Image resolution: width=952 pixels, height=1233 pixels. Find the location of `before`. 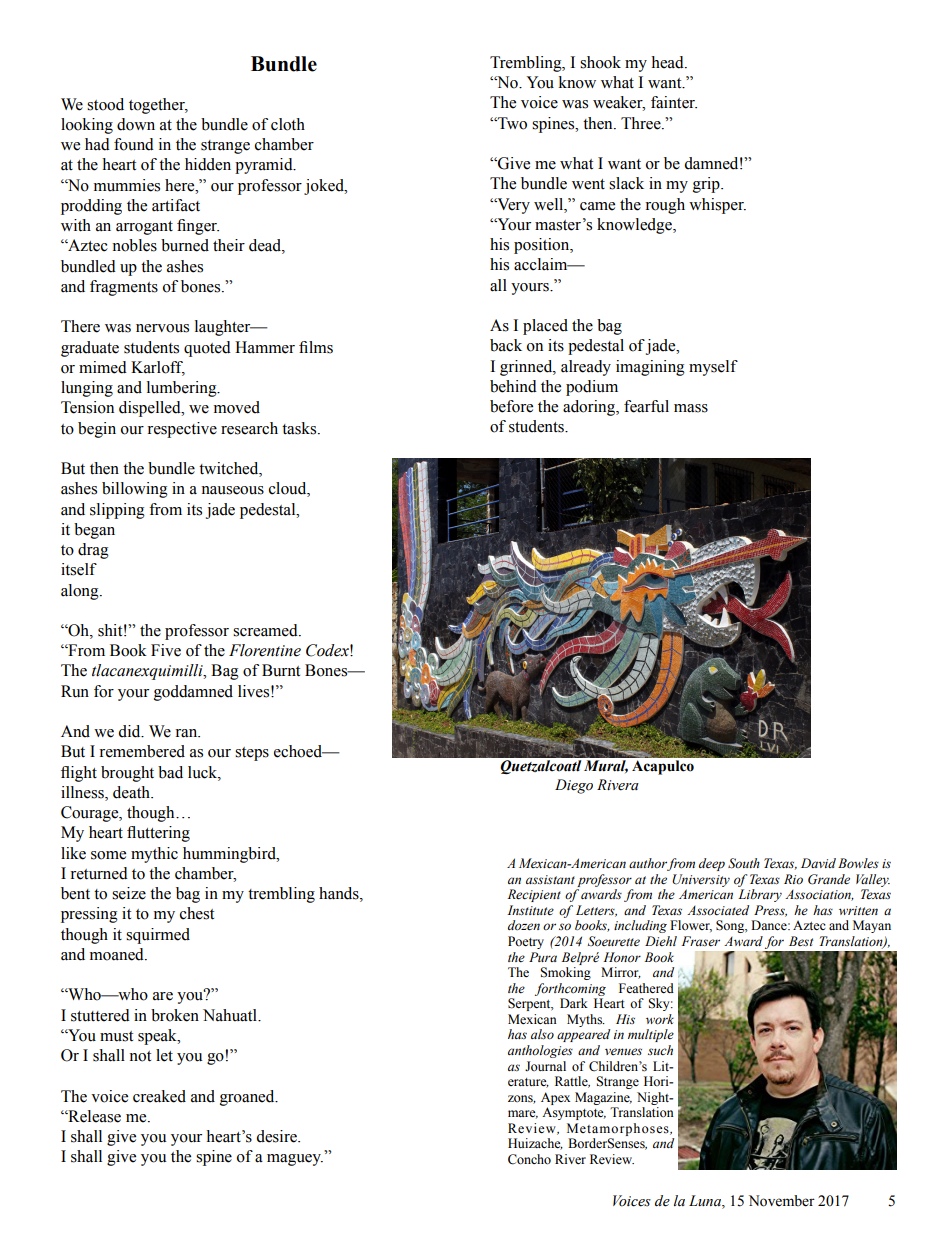

before is located at coordinates (511, 406).
